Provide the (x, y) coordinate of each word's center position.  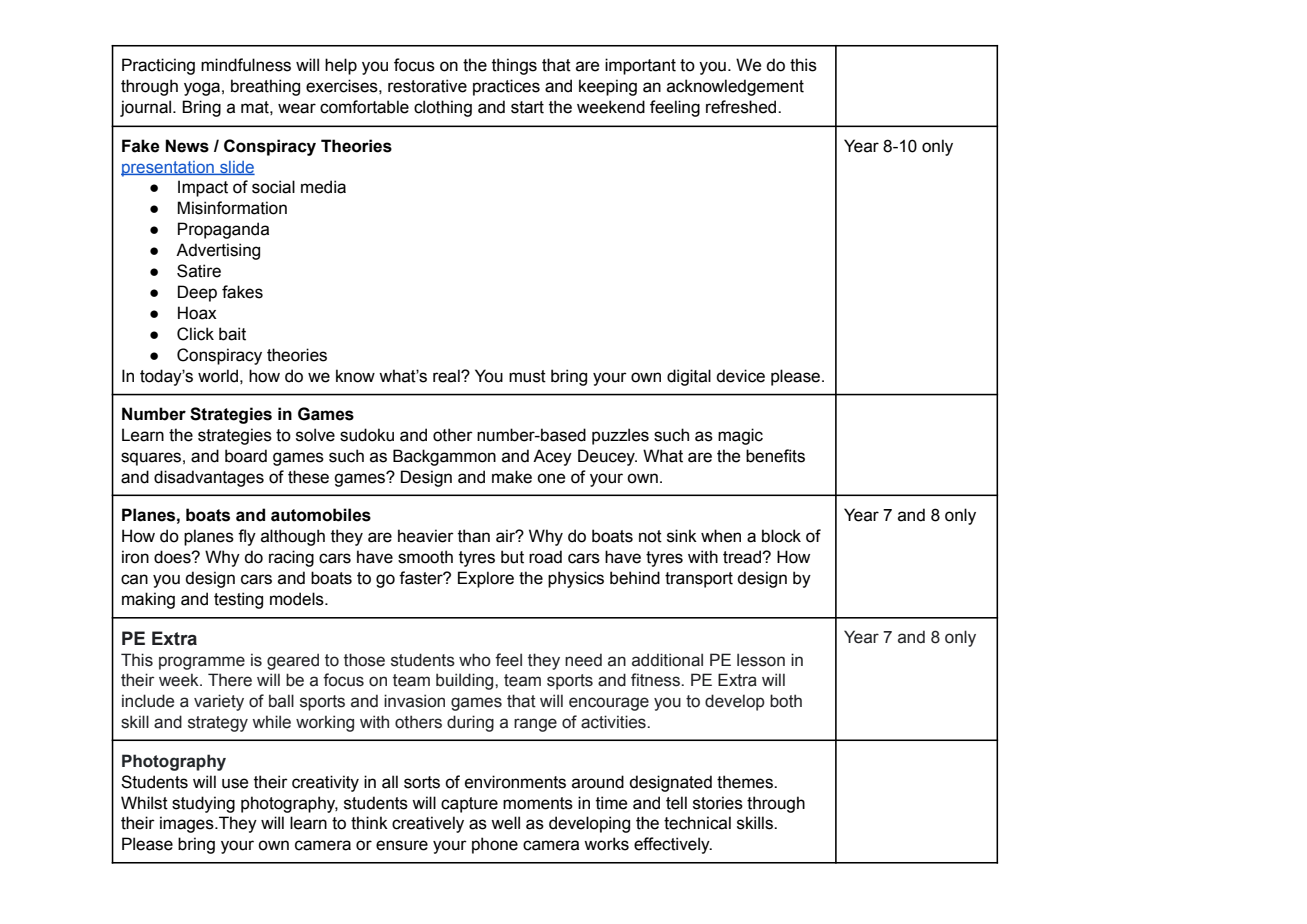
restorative (427, 86)
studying (203, 804)
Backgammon (444, 457)
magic (740, 436)
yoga (202, 89)
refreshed (742, 107)
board (246, 456)
